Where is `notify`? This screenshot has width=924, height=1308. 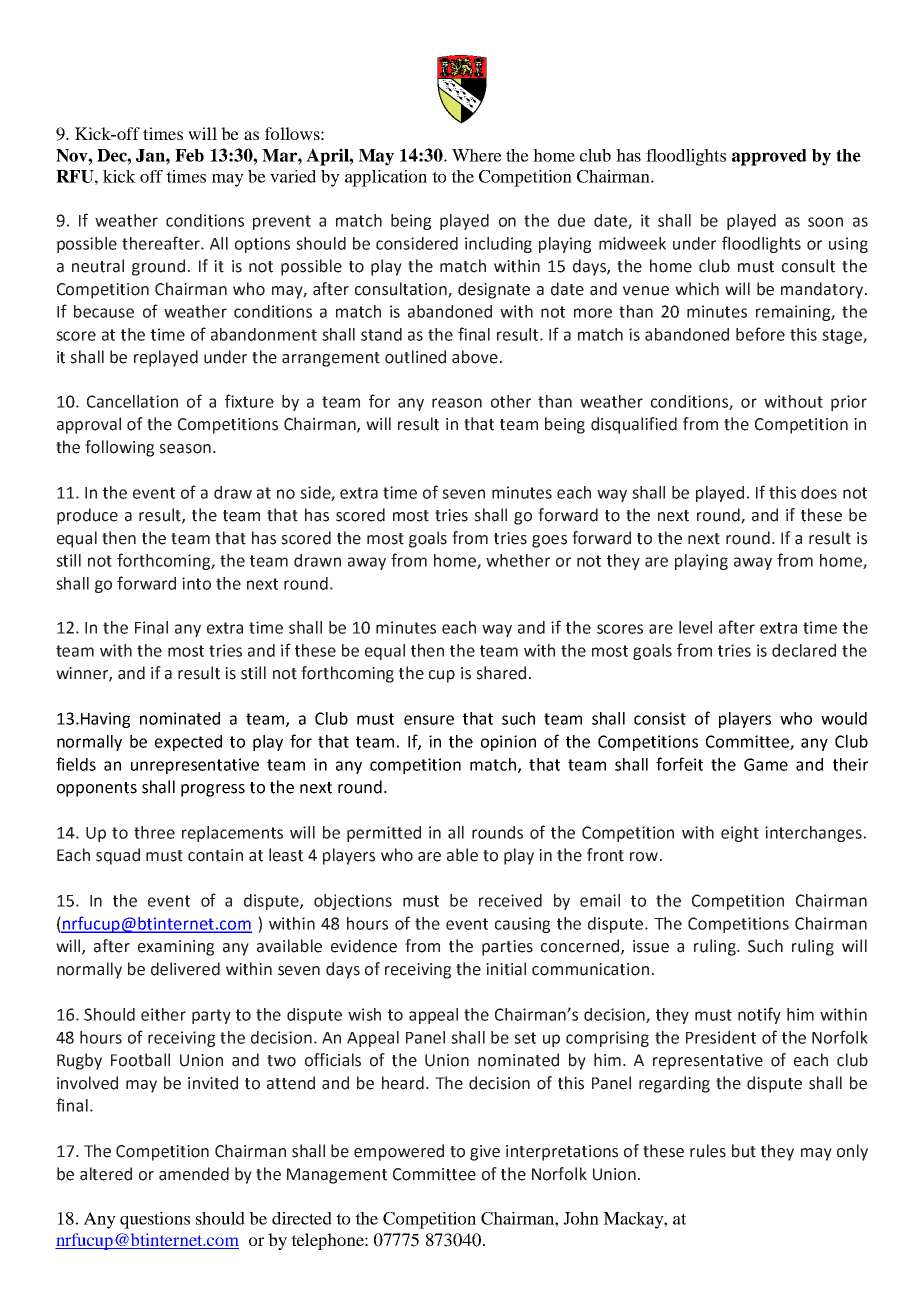
notify is located at coordinates (759, 1015).
